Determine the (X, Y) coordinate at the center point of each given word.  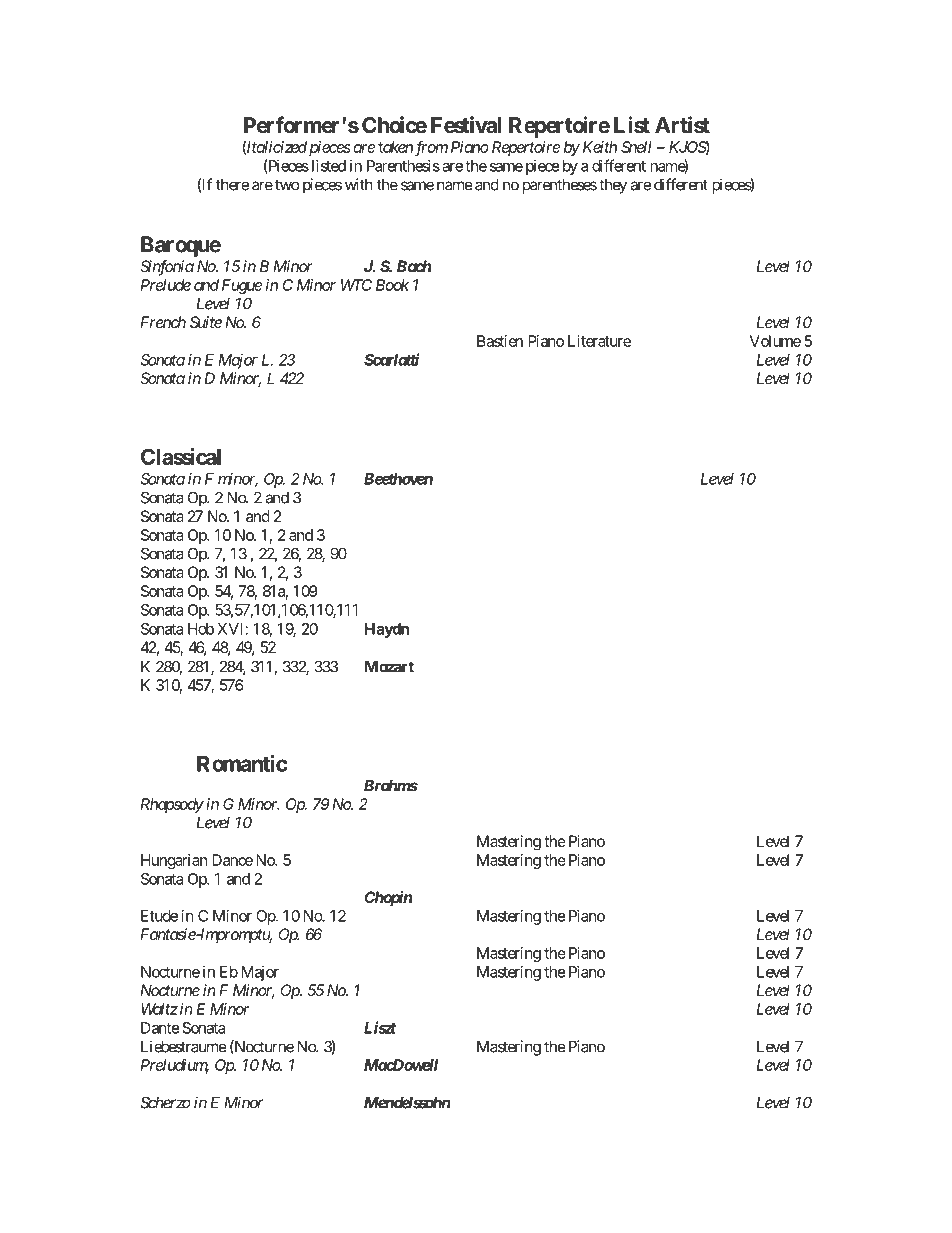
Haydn (387, 630)
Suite (206, 322)
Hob (201, 629)
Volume (775, 341)
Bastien (500, 341)
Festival (466, 125)
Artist (682, 125)
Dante (160, 1028)
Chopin (388, 899)
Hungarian (174, 861)
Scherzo (165, 1102)
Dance (232, 860)
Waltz (159, 1009)
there (232, 185)
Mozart (389, 667)
